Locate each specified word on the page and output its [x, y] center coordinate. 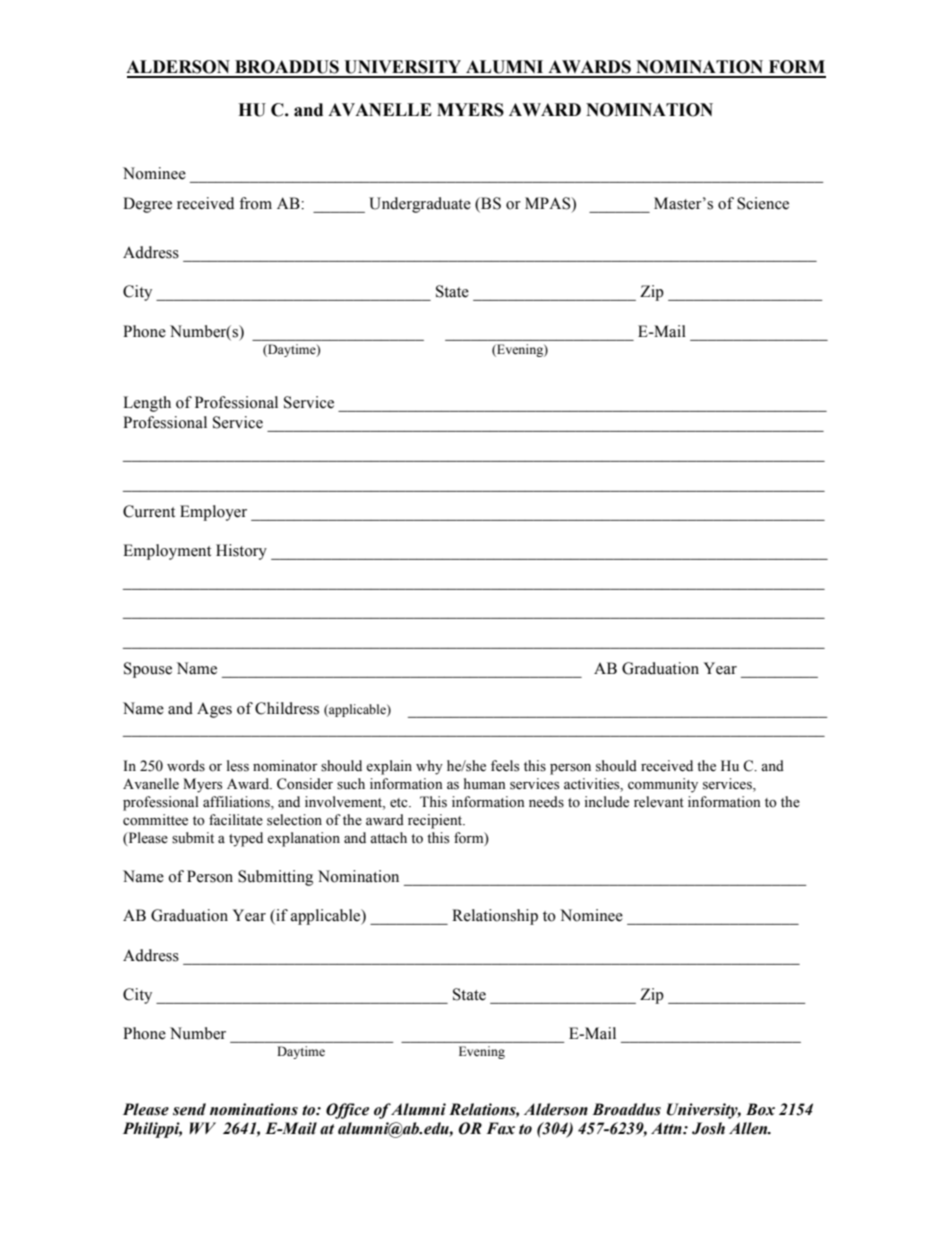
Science [763, 203]
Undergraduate [420, 205]
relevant [659, 802]
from [255, 203]
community [663, 785]
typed [246, 839]
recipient [436, 821]
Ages [214, 710]
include [606, 802]
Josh [708, 1128]
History [241, 552]
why [429, 767]
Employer [213, 513]
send [189, 1109]
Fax [500, 1128]
